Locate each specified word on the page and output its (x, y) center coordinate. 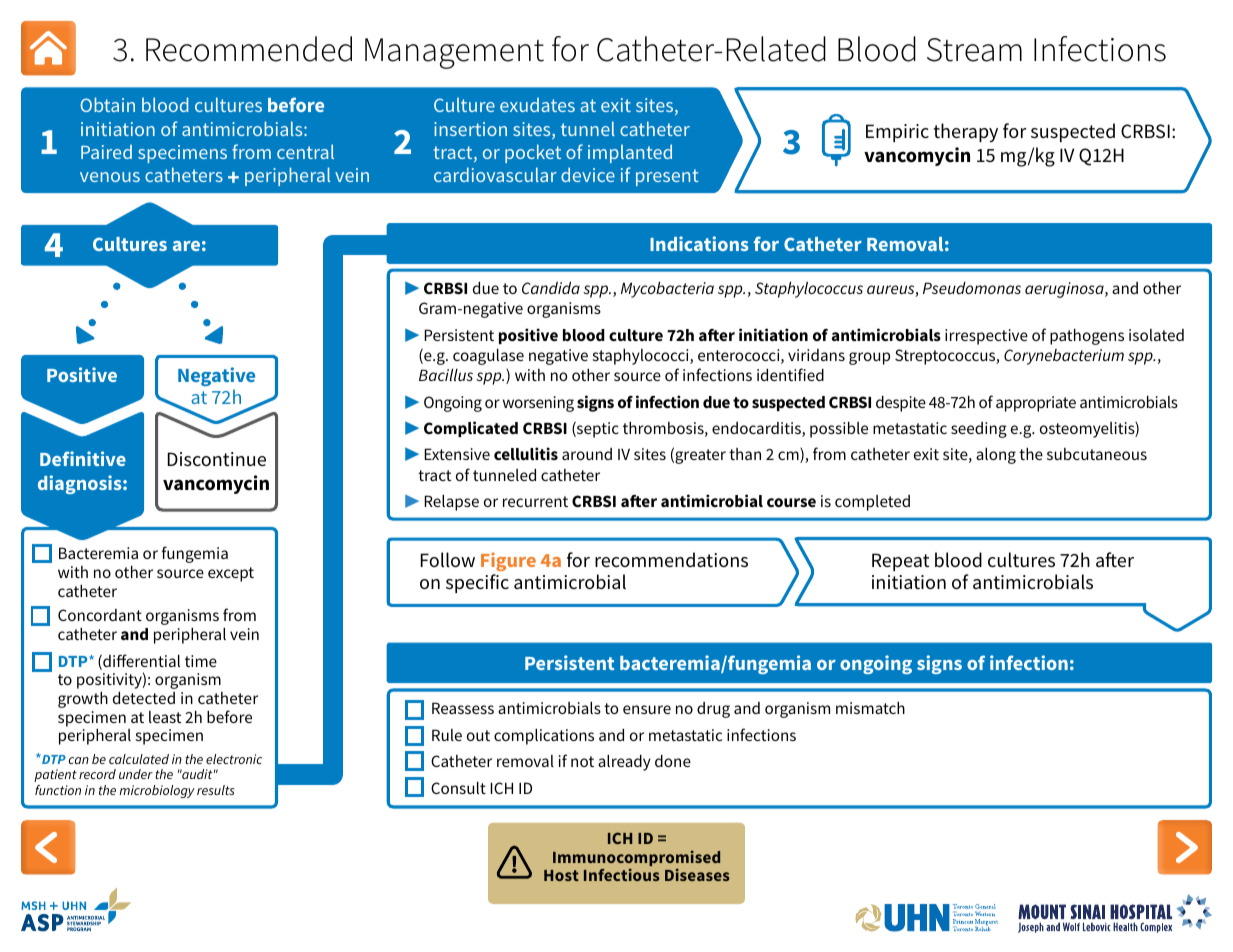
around (587, 454)
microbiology (157, 791)
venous (110, 177)
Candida (551, 288)
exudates (537, 104)
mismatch (870, 708)
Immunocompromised (636, 859)
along (996, 456)
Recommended (249, 49)
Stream (974, 50)
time (201, 661)
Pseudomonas (972, 288)
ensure (647, 709)
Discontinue (217, 459)
